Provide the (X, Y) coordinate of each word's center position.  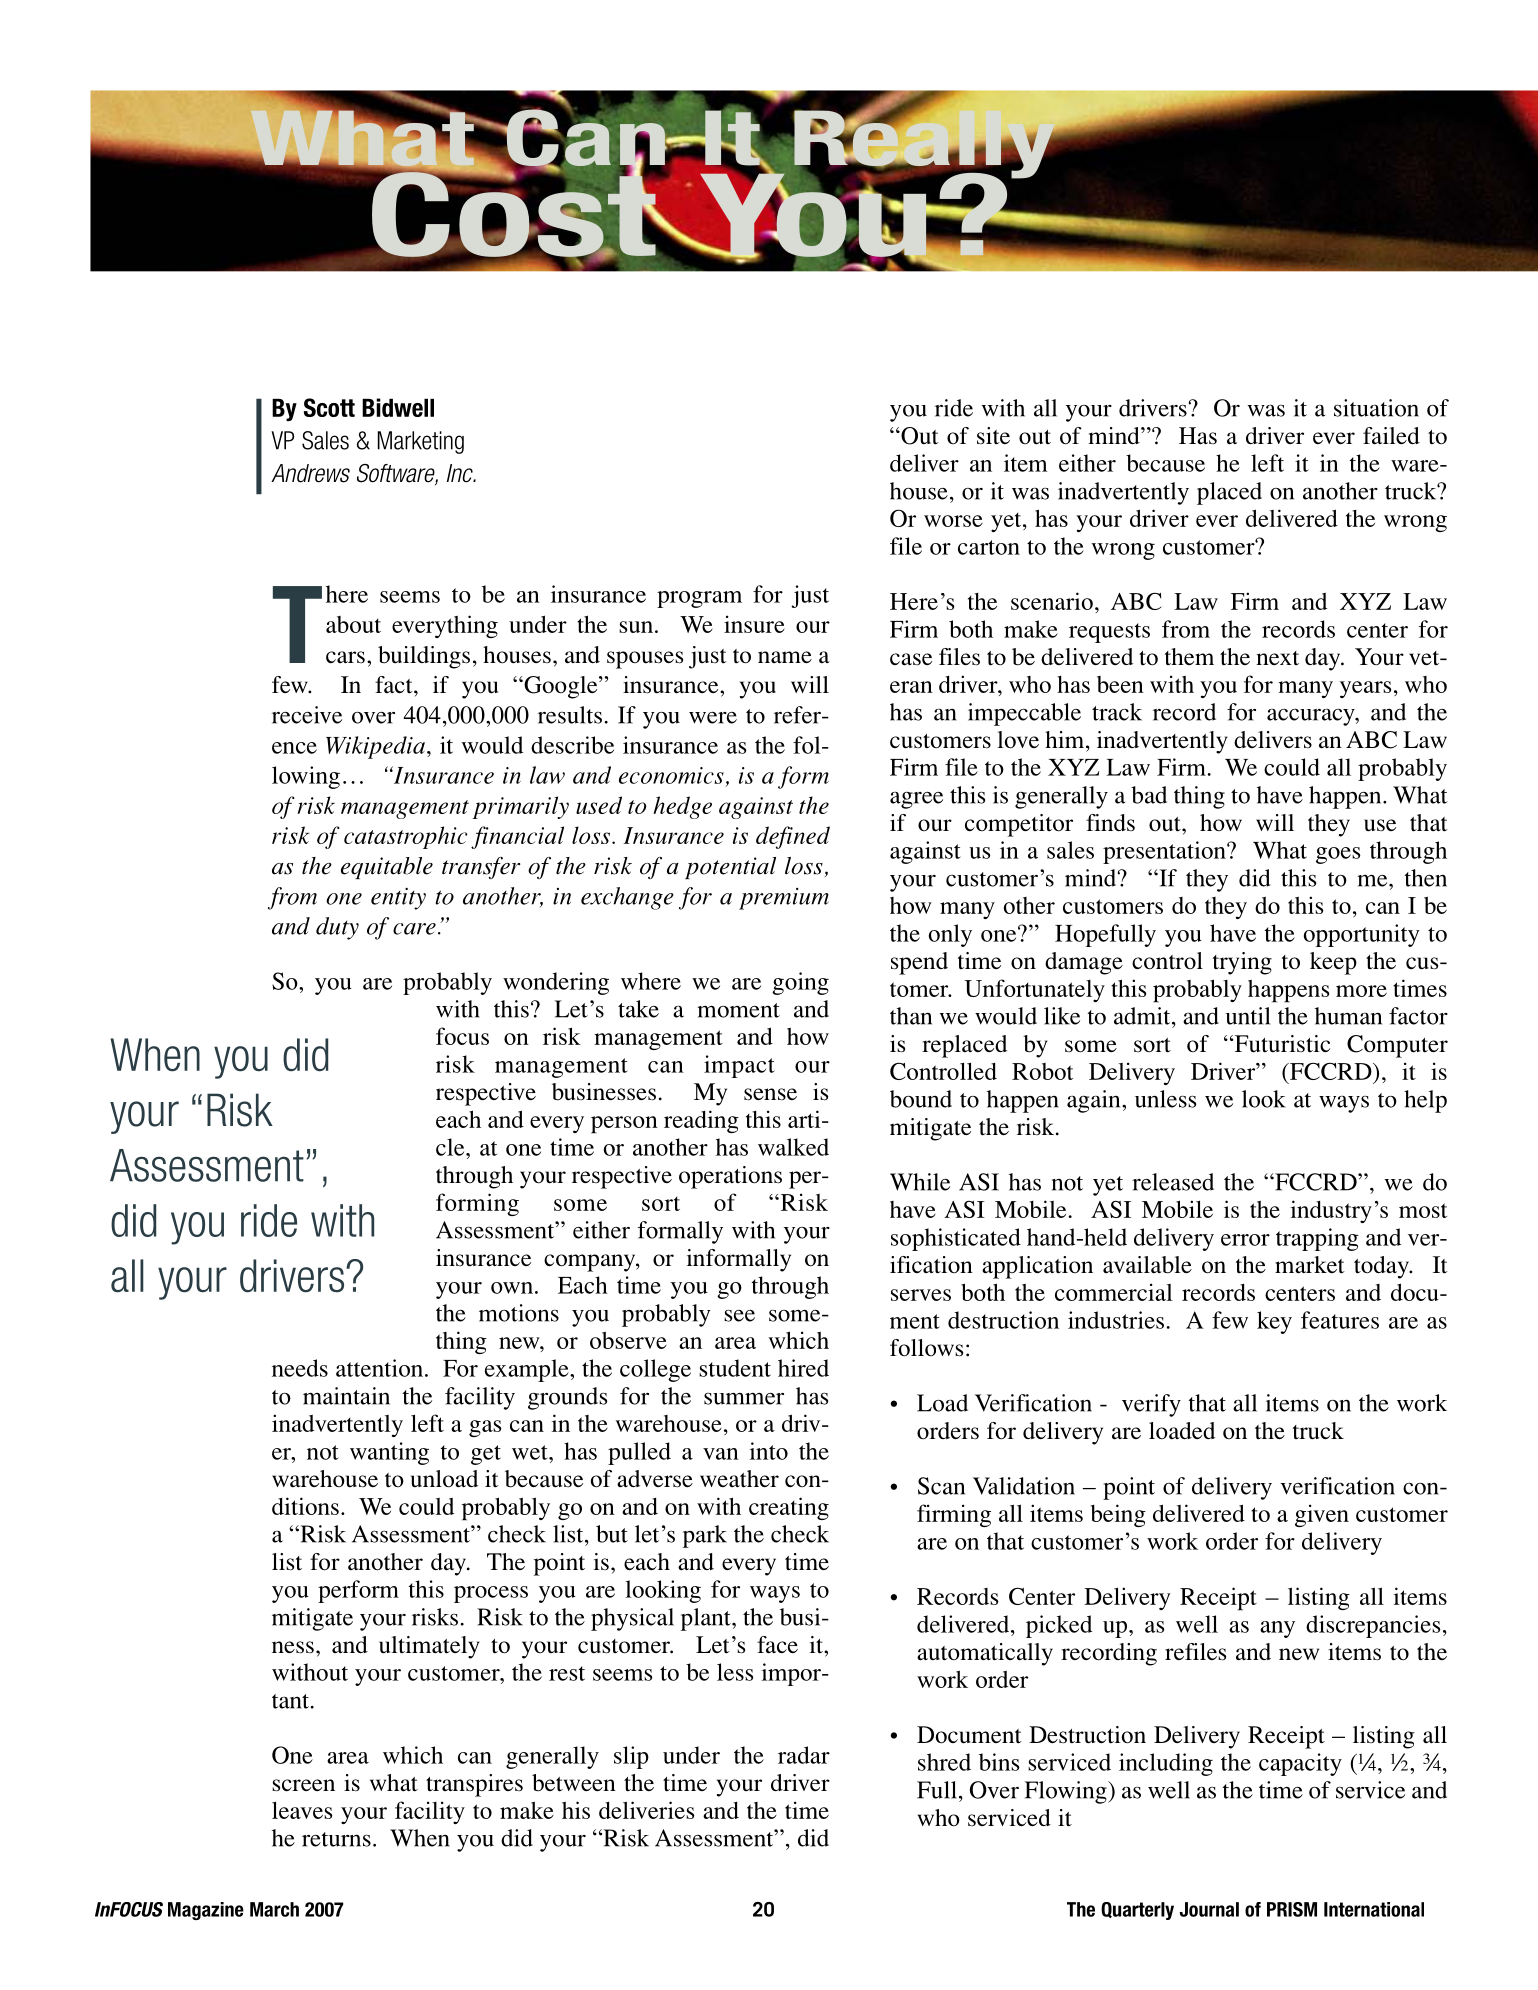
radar (804, 1755)
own (512, 1288)
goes (1338, 855)
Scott (329, 407)
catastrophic (406, 837)
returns (336, 1839)
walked (793, 1147)
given (1322, 1515)
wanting (389, 1453)
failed (1391, 436)
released (1173, 1182)
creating (789, 1508)
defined (793, 837)
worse (953, 521)
